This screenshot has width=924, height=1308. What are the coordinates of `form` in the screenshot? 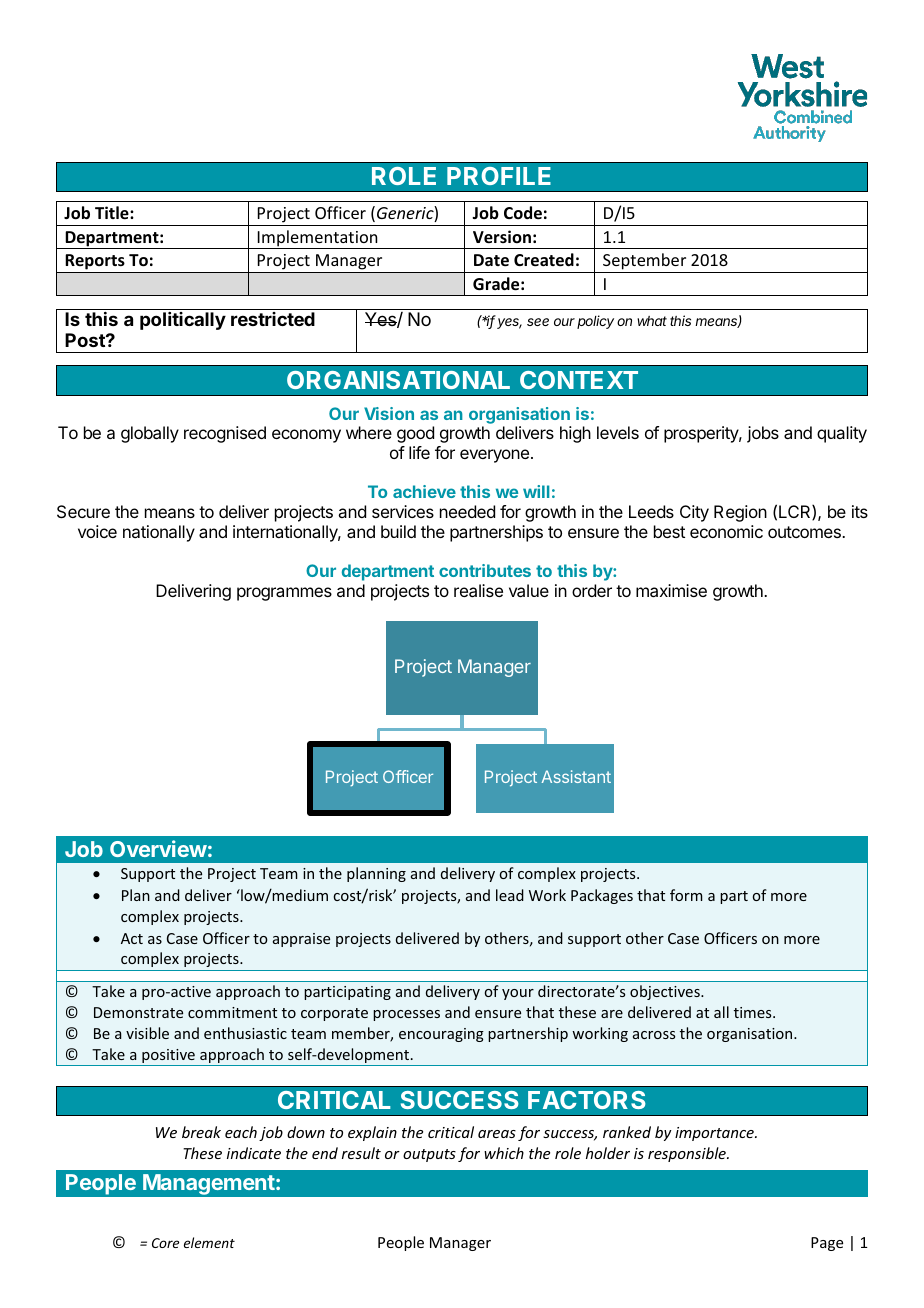 It's located at (686, 895).
